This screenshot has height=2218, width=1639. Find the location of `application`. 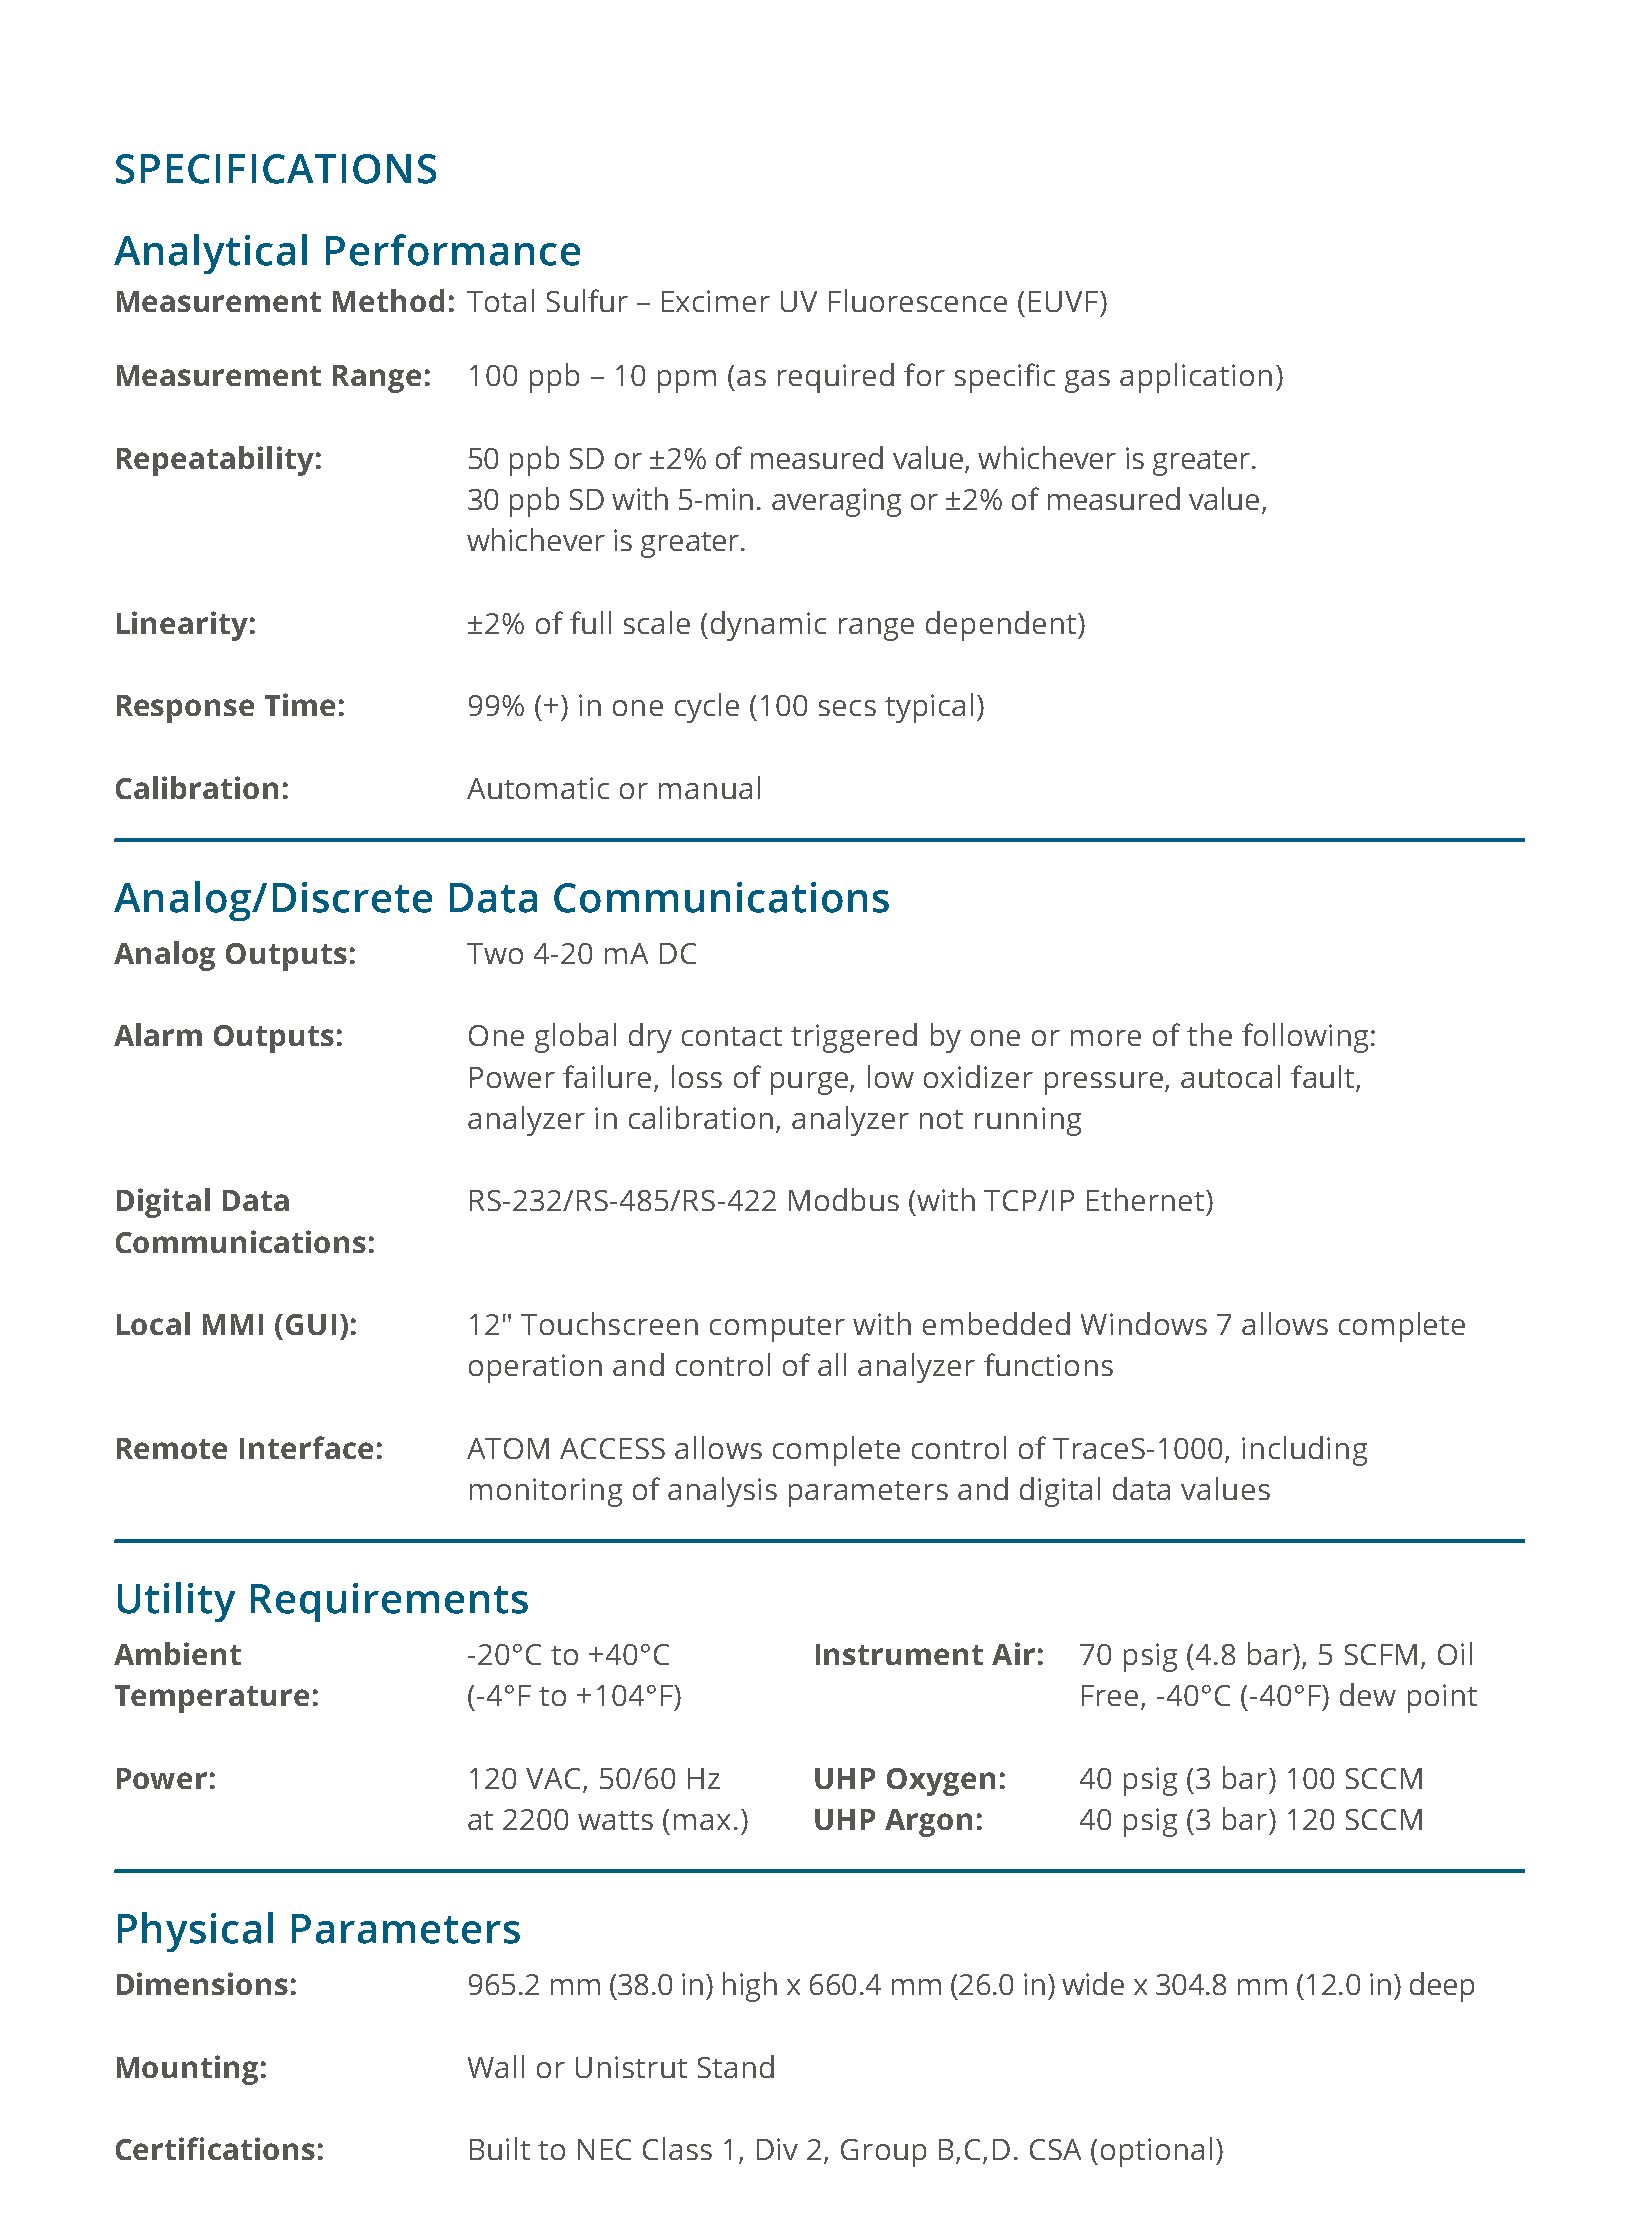

application is located at coordinates (1196, 378).
